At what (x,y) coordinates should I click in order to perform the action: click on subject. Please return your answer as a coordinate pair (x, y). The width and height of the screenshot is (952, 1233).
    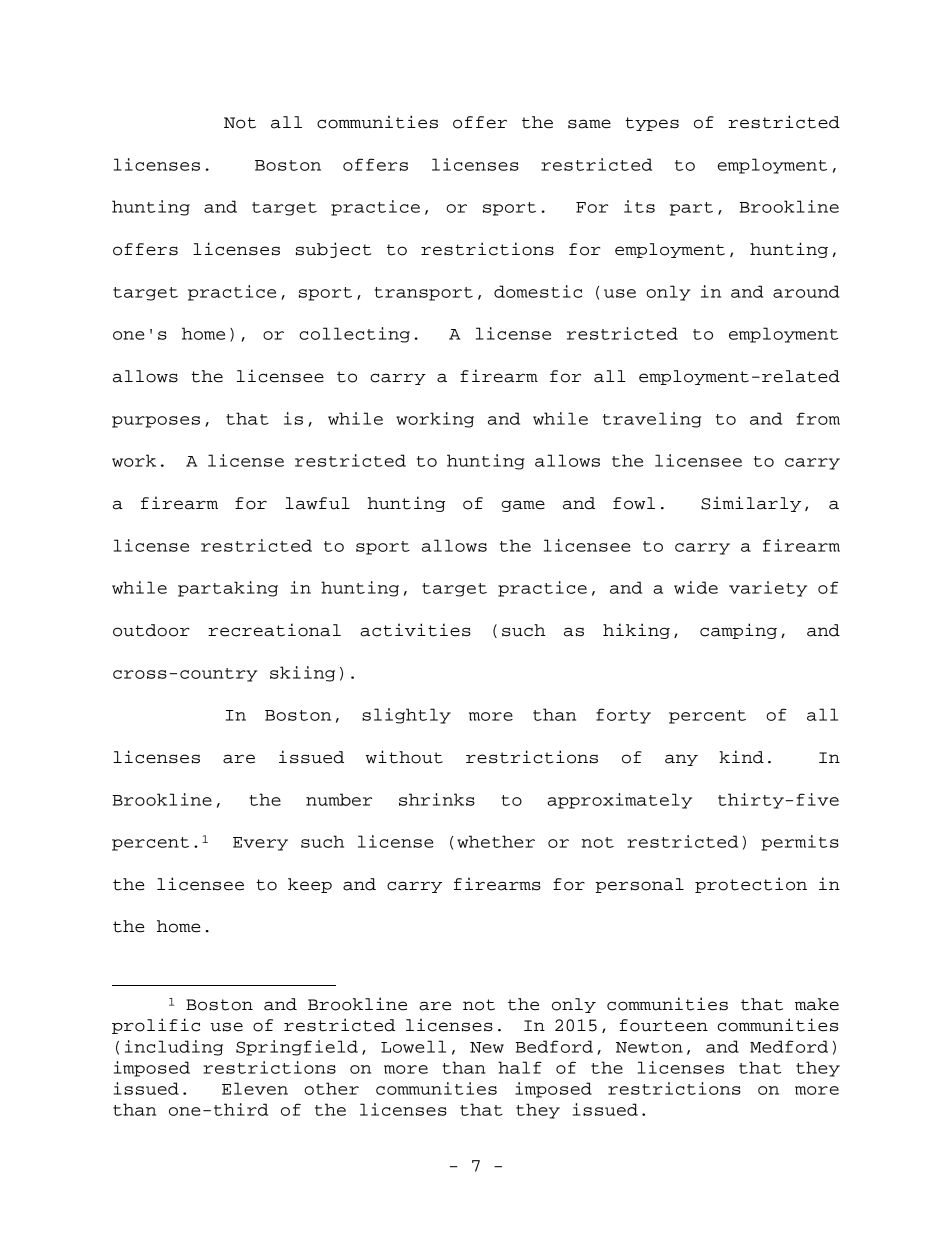
    Looking at the image, I should click on (333, 250).
